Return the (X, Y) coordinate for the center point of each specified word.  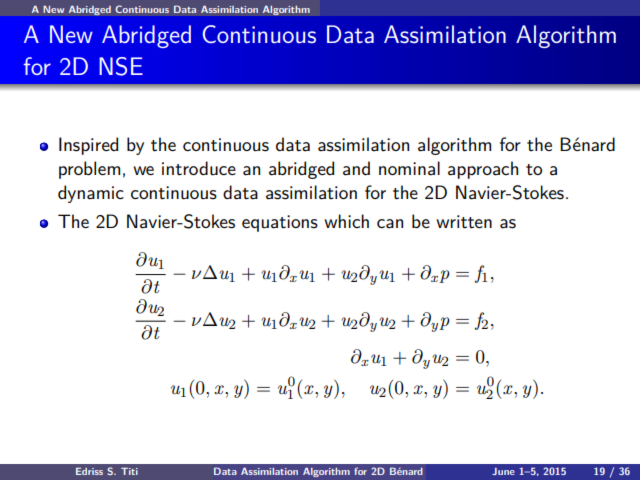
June (503, 471)
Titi (129, 471)
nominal (409, 168)
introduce (199, 168)
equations (280, 223)
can (390, 224)
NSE (121, 66)
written (464, 222)
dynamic (91, 194)
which (346, 221)
